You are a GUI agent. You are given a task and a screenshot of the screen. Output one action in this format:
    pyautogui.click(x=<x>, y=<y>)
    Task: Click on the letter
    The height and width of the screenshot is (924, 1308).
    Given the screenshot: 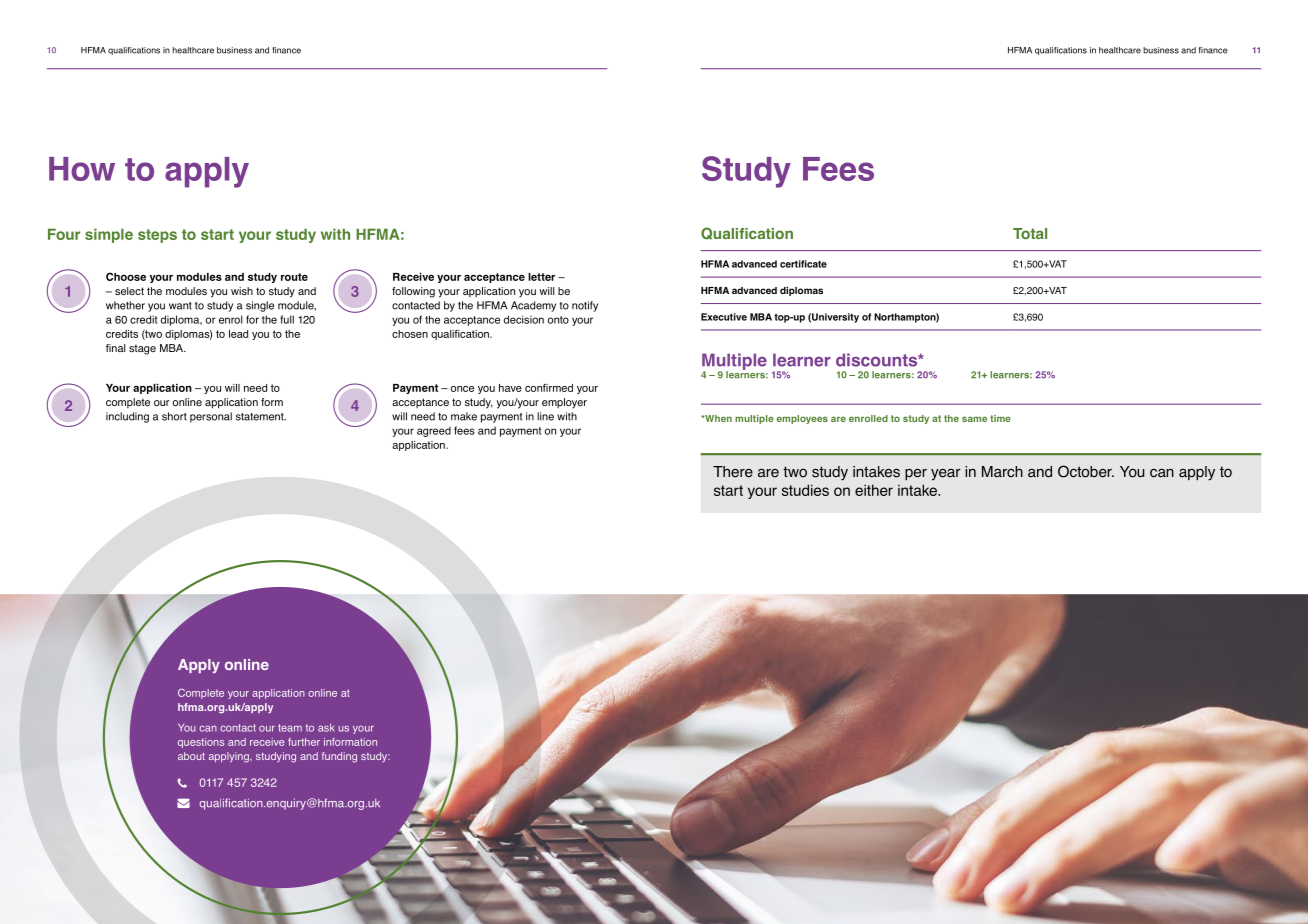 What is the action you would take?
    pyautogui.click(x=541, y=277)
